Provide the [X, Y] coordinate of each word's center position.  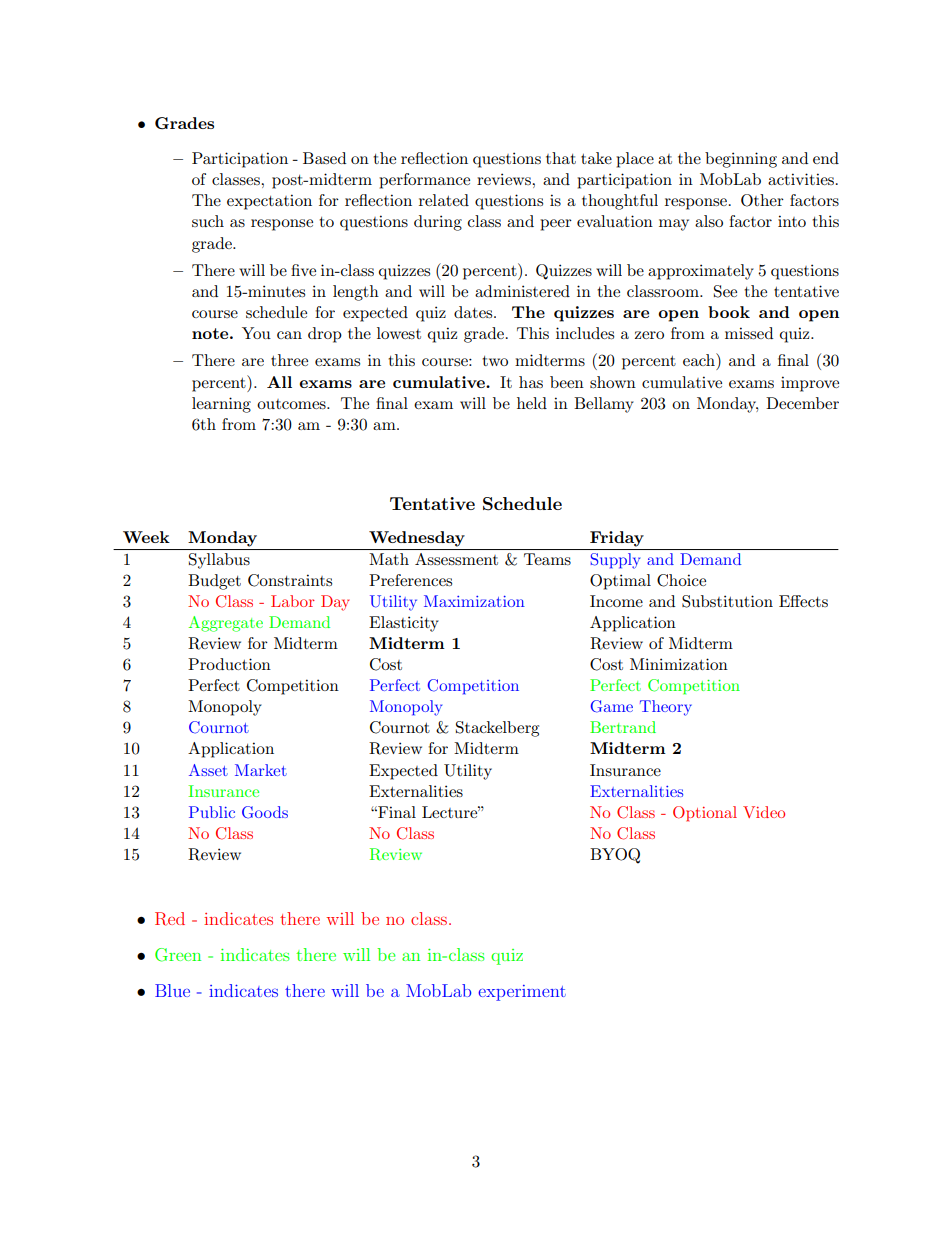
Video [764, 812]
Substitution [727, 601]
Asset [208, 770]
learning [221, 405]
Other [762, 200]
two [495, 361]
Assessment [456, 559]
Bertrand [623, 727]
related [444, 200]
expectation [269, 202]
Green [178, 955]
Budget [214, 582]
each [700, 359]
